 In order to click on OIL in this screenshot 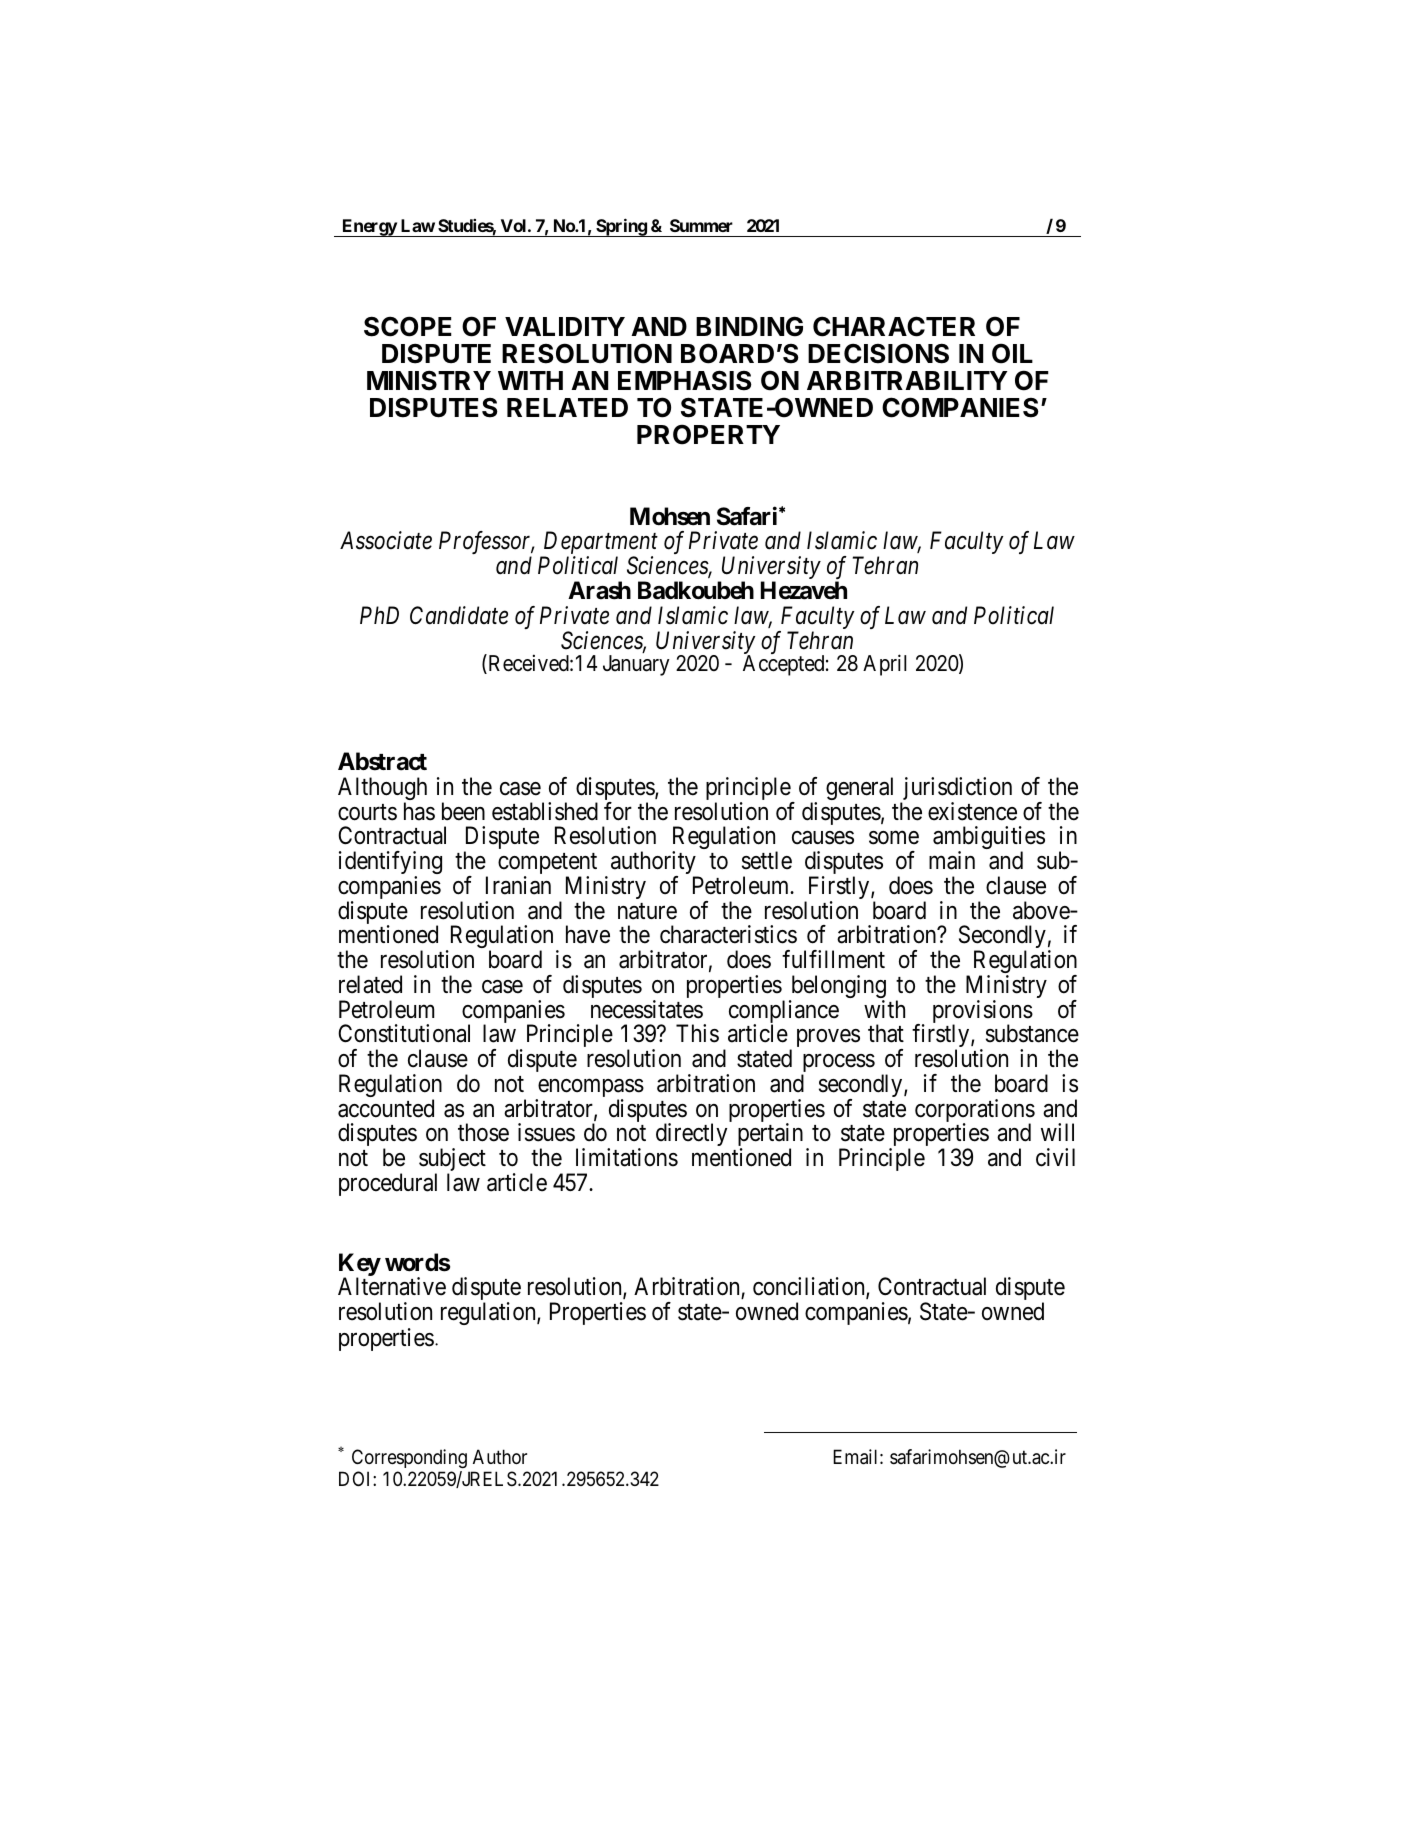, I will do `click(1012, 353)`.
